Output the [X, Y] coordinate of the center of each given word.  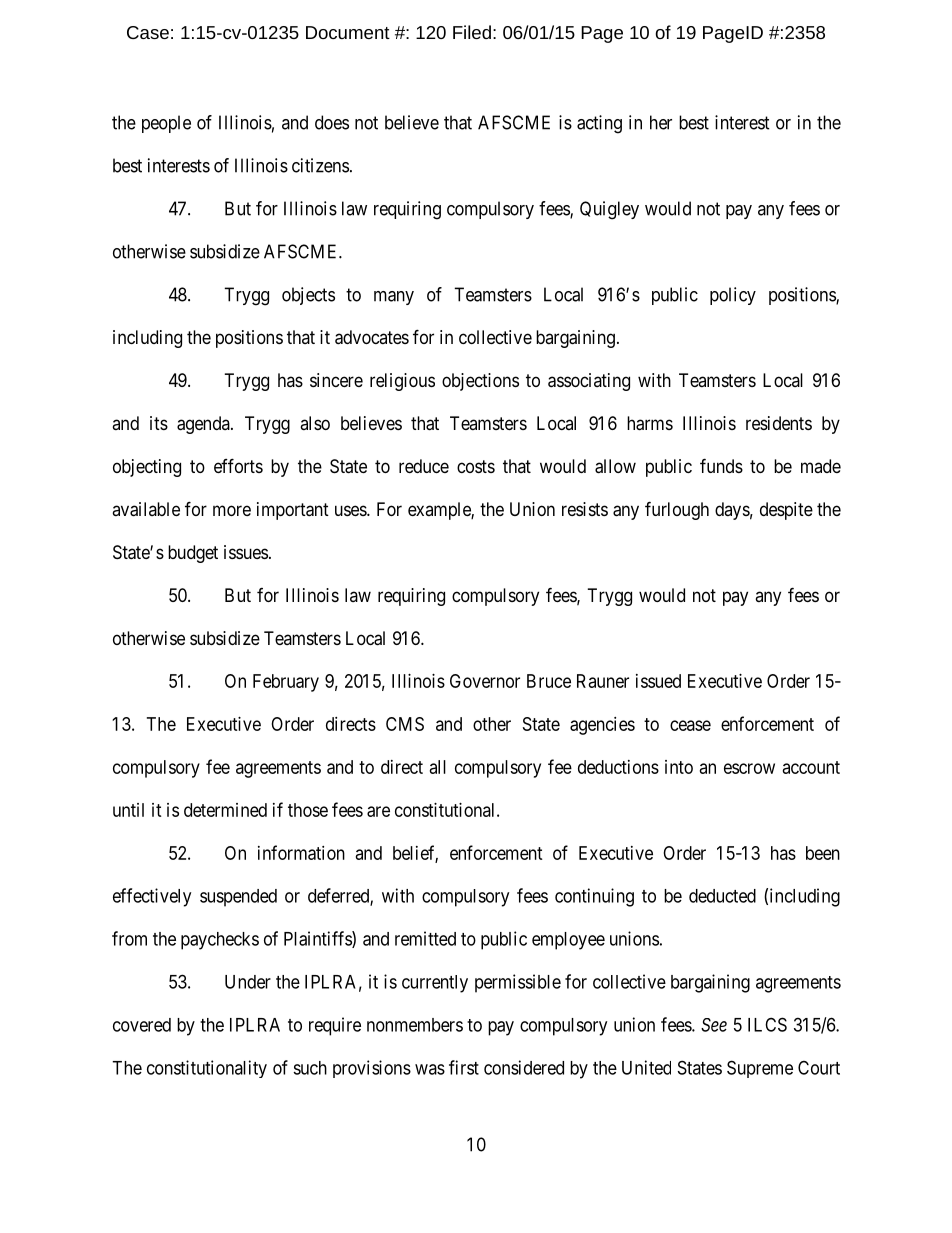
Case [148, 32]
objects [308, 296]
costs [476, 466]
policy [733, 296]
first [464, 1067]
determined [225, 810]
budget [193, 554]
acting [599, 124]
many [394, 298]
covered [142, 1025]
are [378, 811]
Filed [472, 32]
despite [786, 511]
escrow [749, 768]
